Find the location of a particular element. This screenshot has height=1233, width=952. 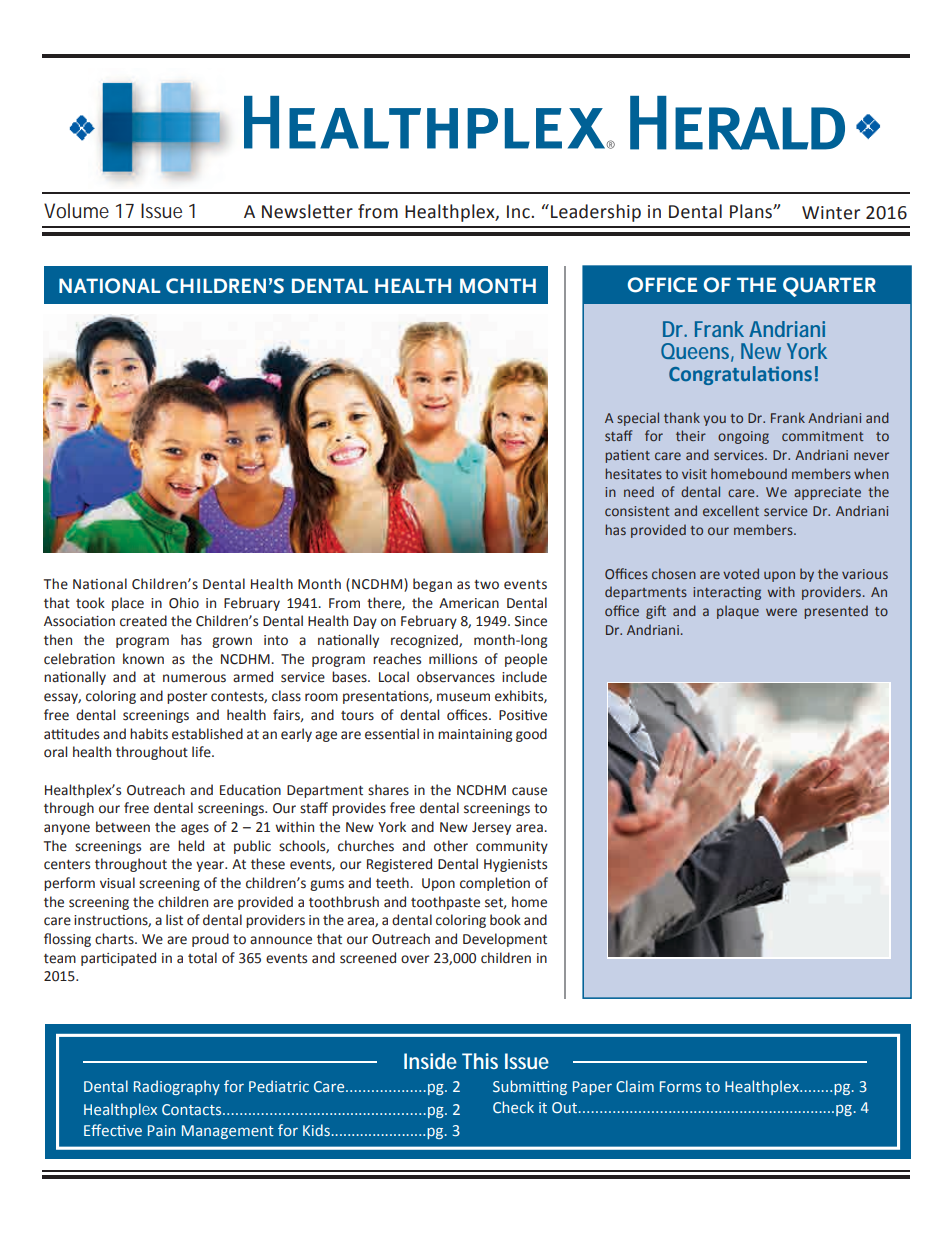

Leadership is located at coordinates (596, 213).
